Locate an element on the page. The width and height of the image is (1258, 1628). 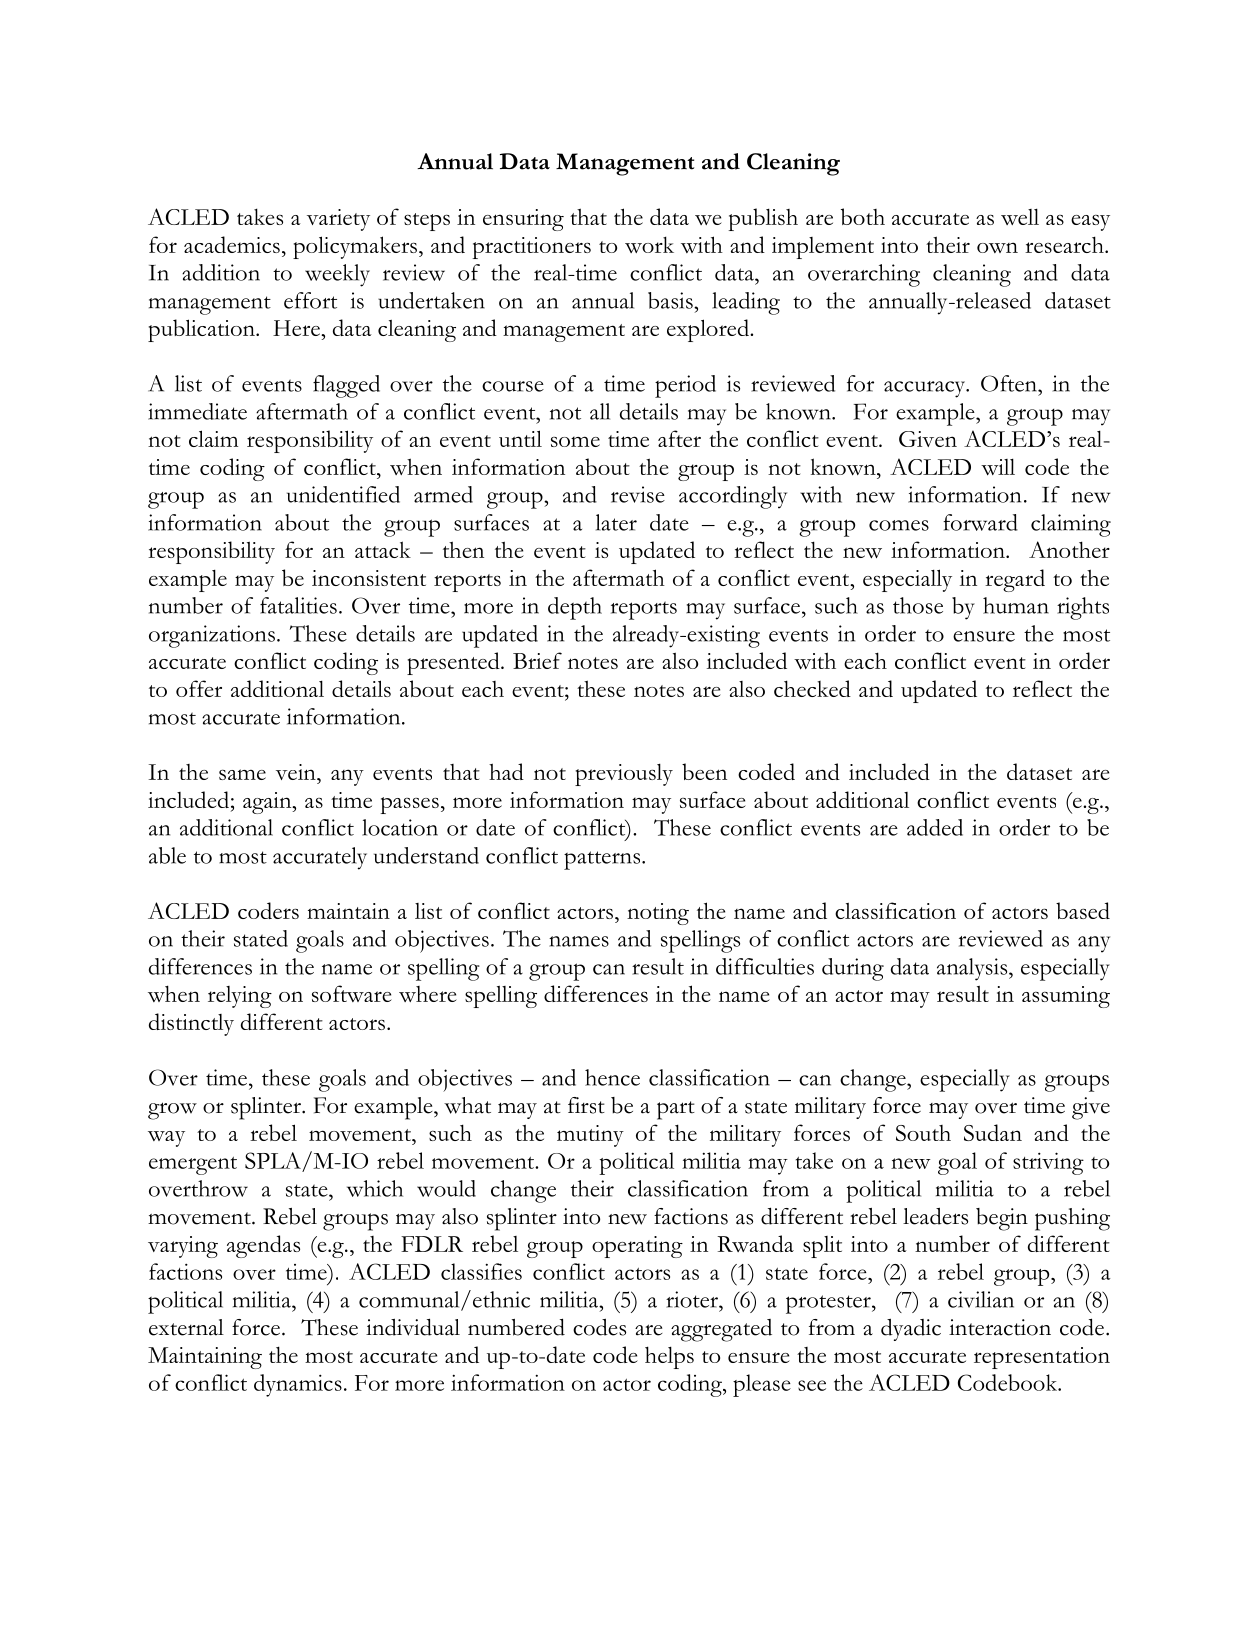
unidentified is located at coordinates (343, 494).
